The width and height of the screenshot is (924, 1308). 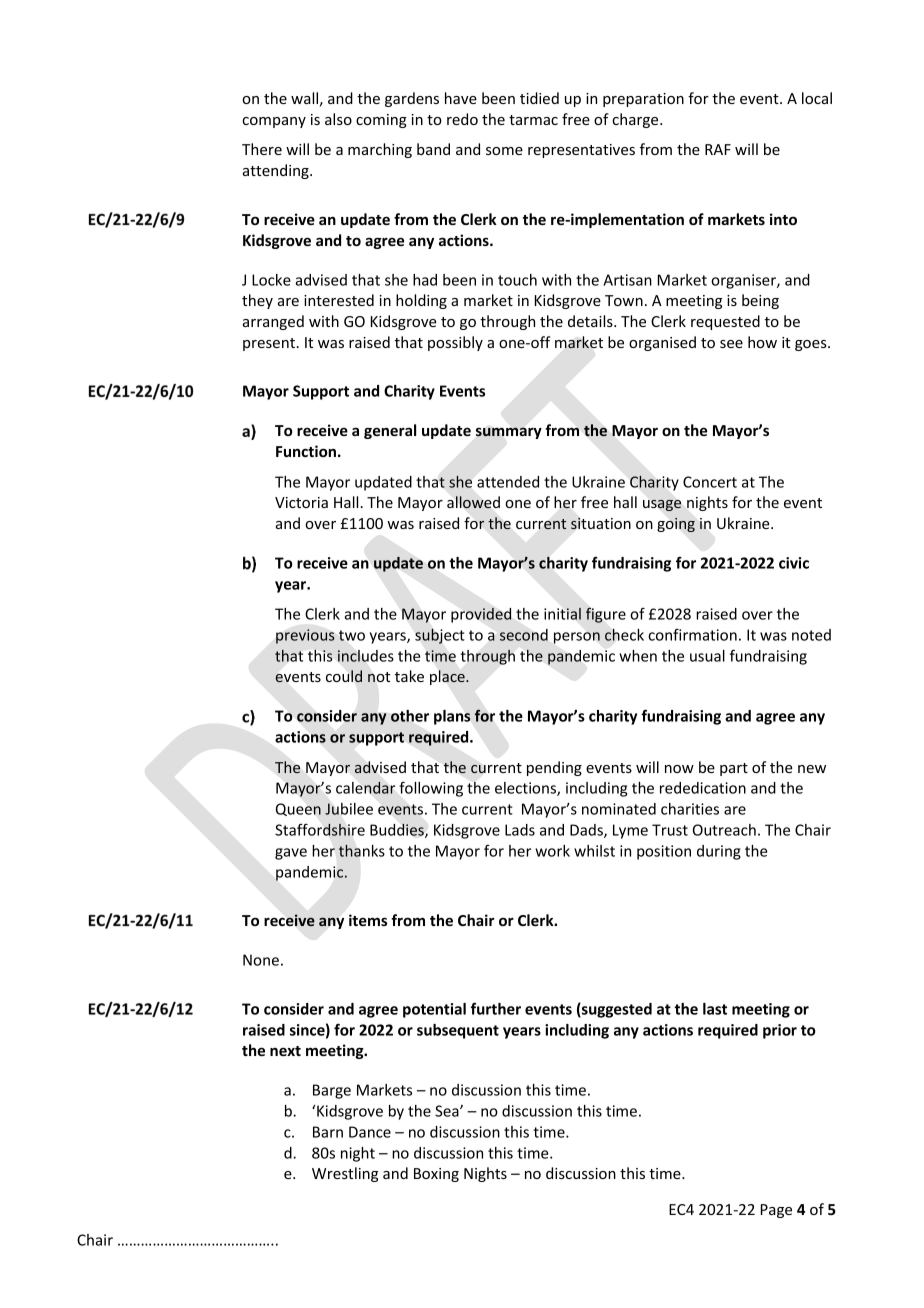 What do you see at coordinates (436, 1175) in the screenshot?
I see `Boxing` at bounding box center [436, 1175].
